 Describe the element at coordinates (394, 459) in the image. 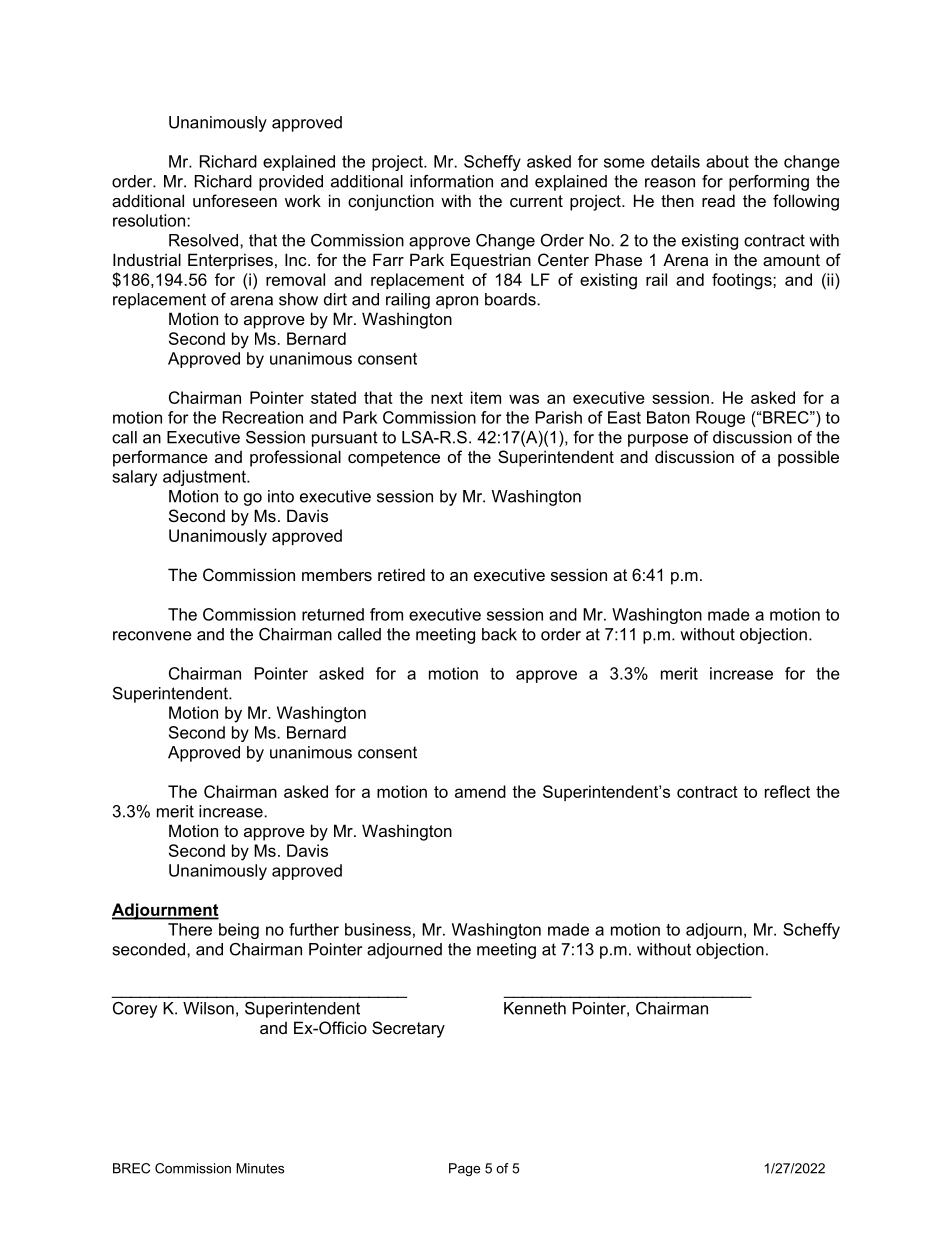

I see `competence` at that location.
